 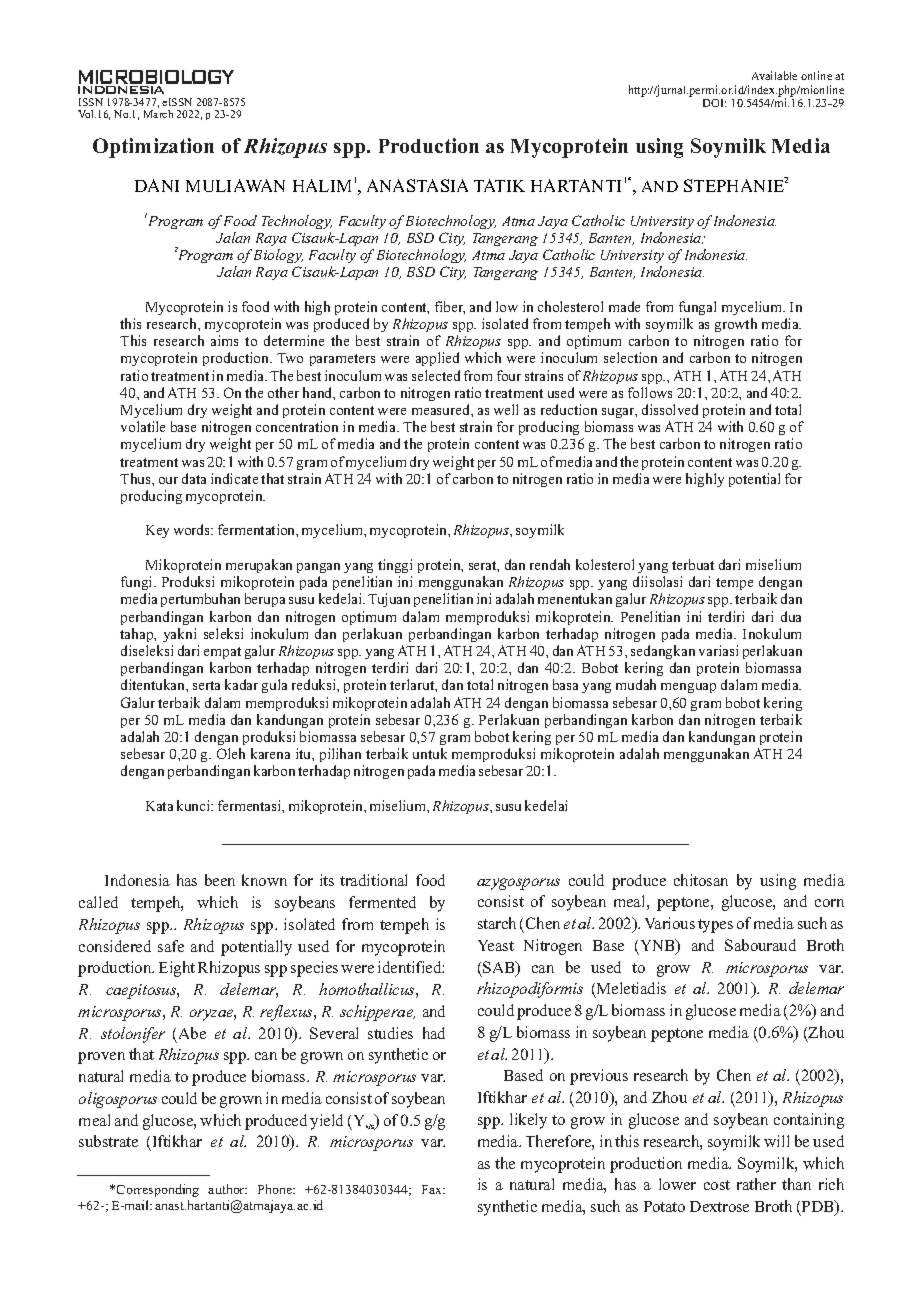 What do you see at coordinates (430, 753) in the image?
I see `untuk` at bounding box center [430, 753].
